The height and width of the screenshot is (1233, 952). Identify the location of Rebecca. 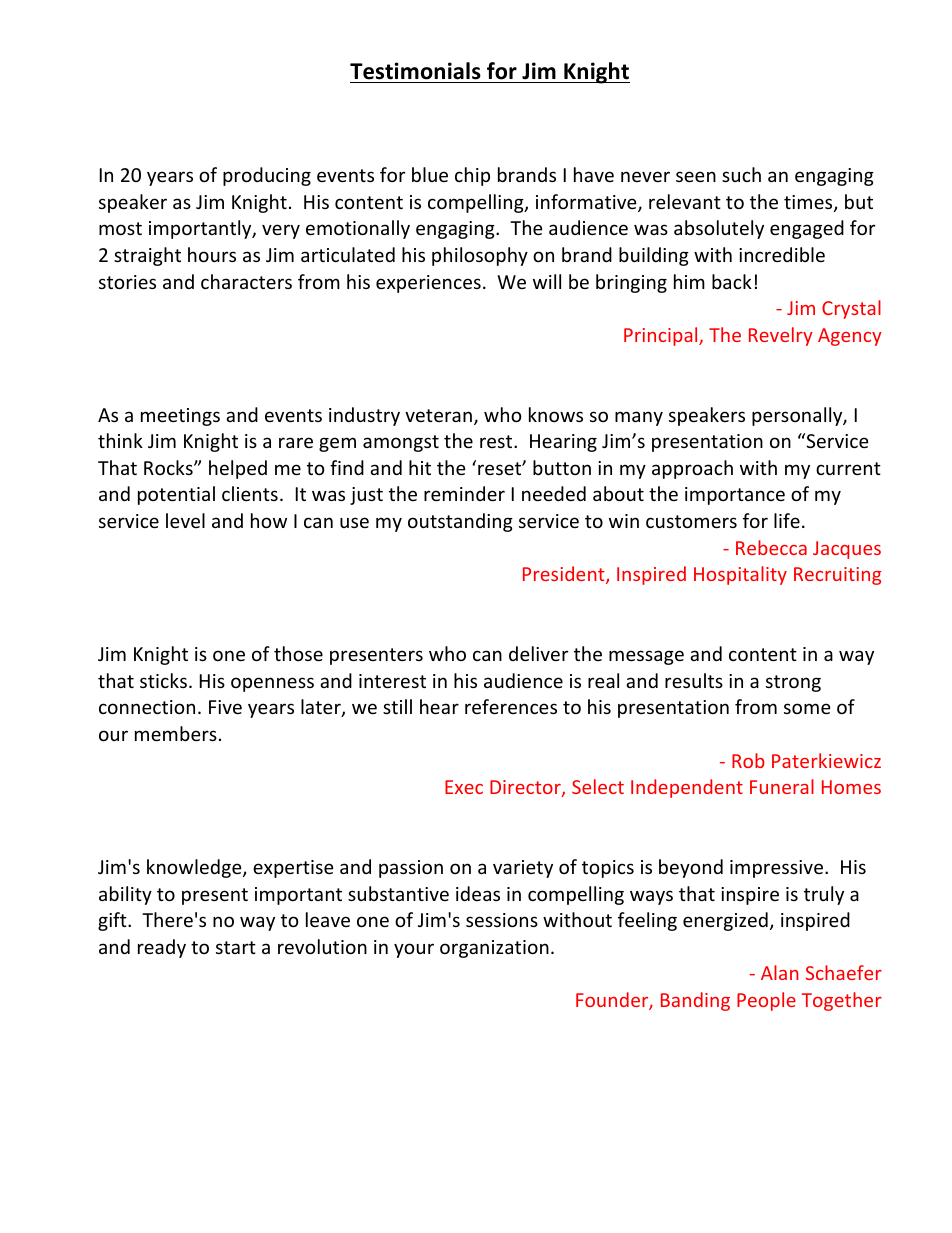
(771, 547).
